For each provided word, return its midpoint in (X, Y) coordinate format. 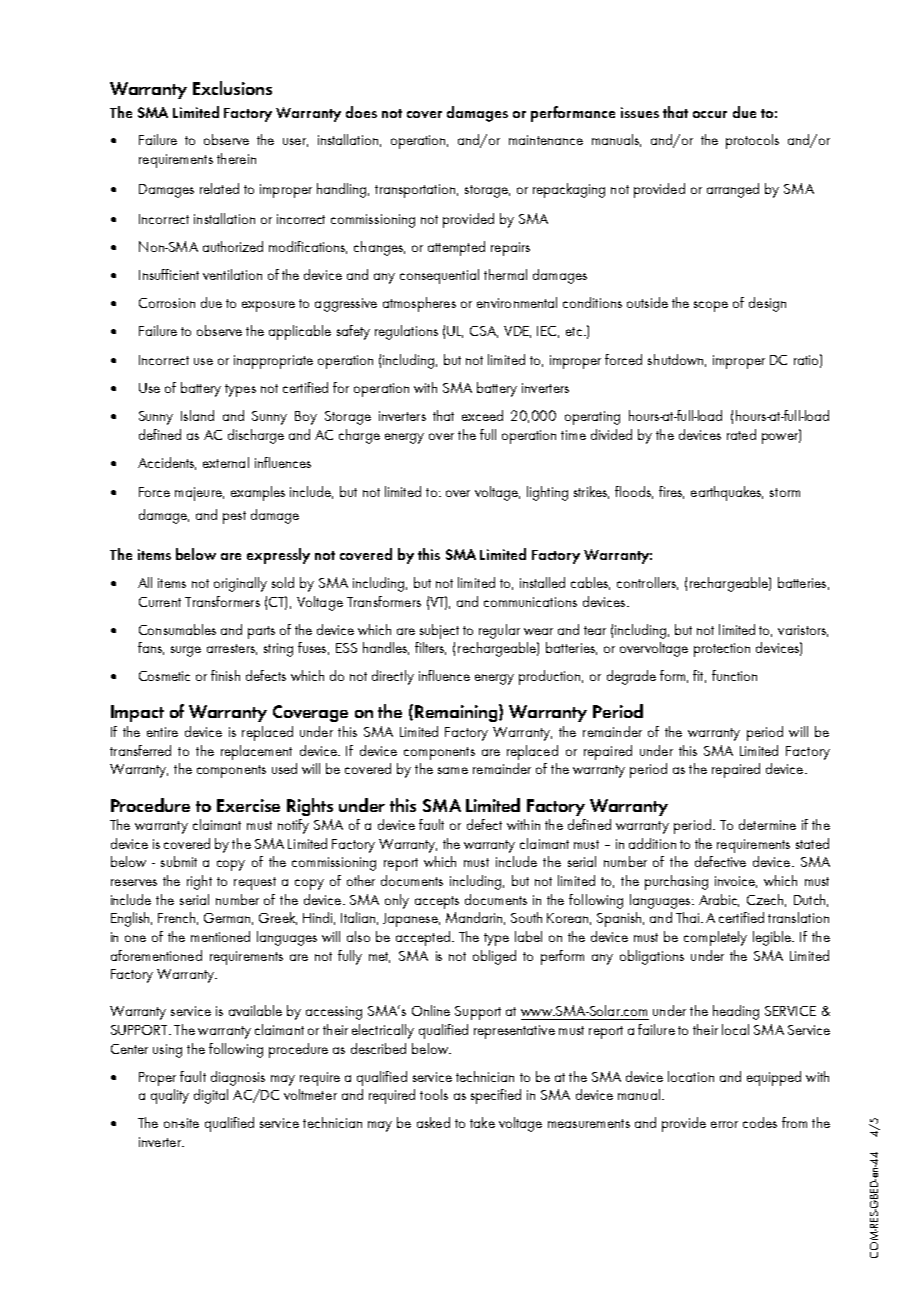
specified (496, 1096)
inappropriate (273, 362)
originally (240, 584)
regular (499, 631)
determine (767, 824)
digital (211, 1096)
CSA (484, 332)
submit (179, 861)
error (724, 1124)
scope (711, 306)
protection (722, 650)
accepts (437, 902)
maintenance (546, 140)
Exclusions (232, 88)
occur (710, 114)
